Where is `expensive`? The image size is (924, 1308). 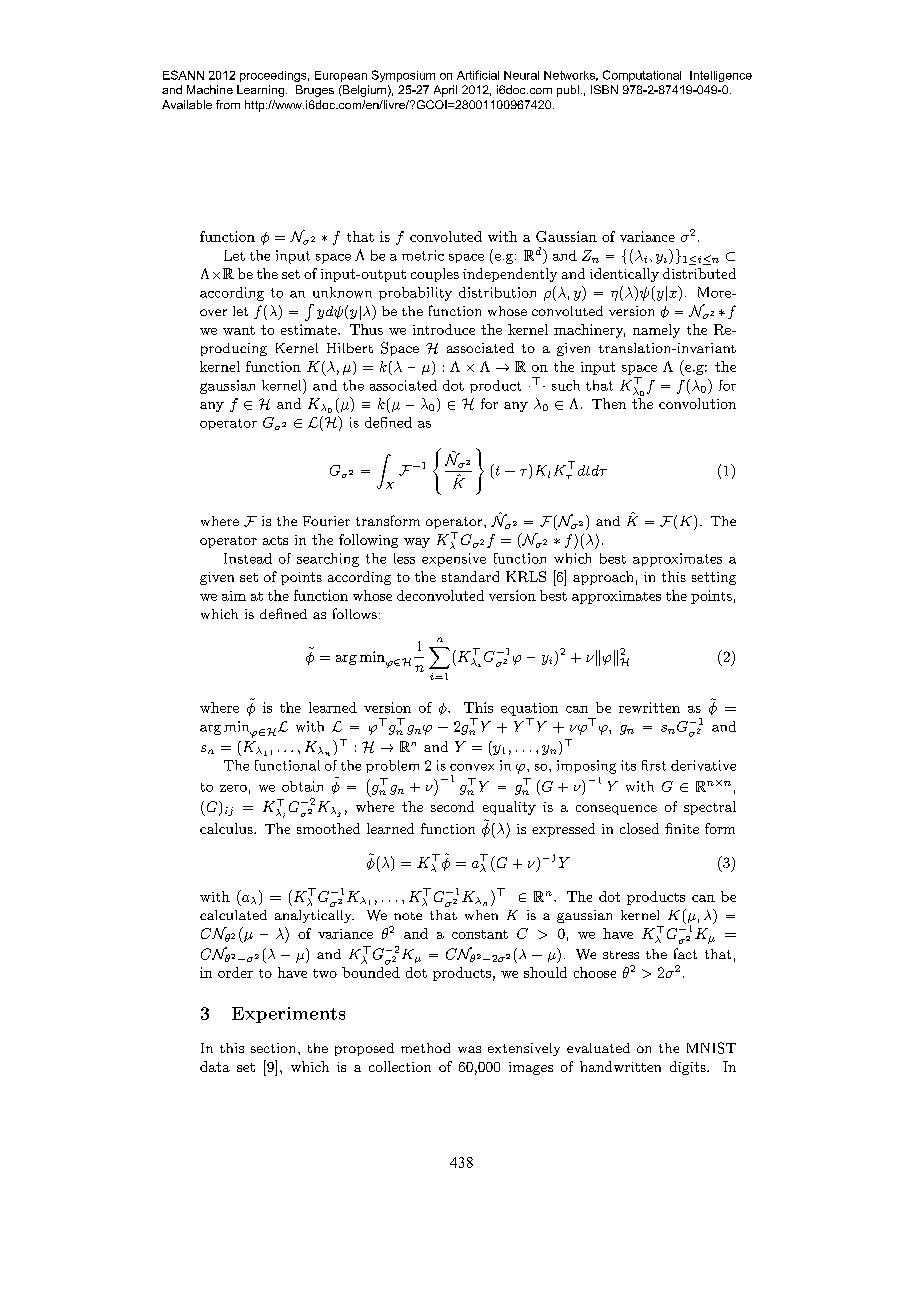
expensive is located at coordinates (454, 560).
